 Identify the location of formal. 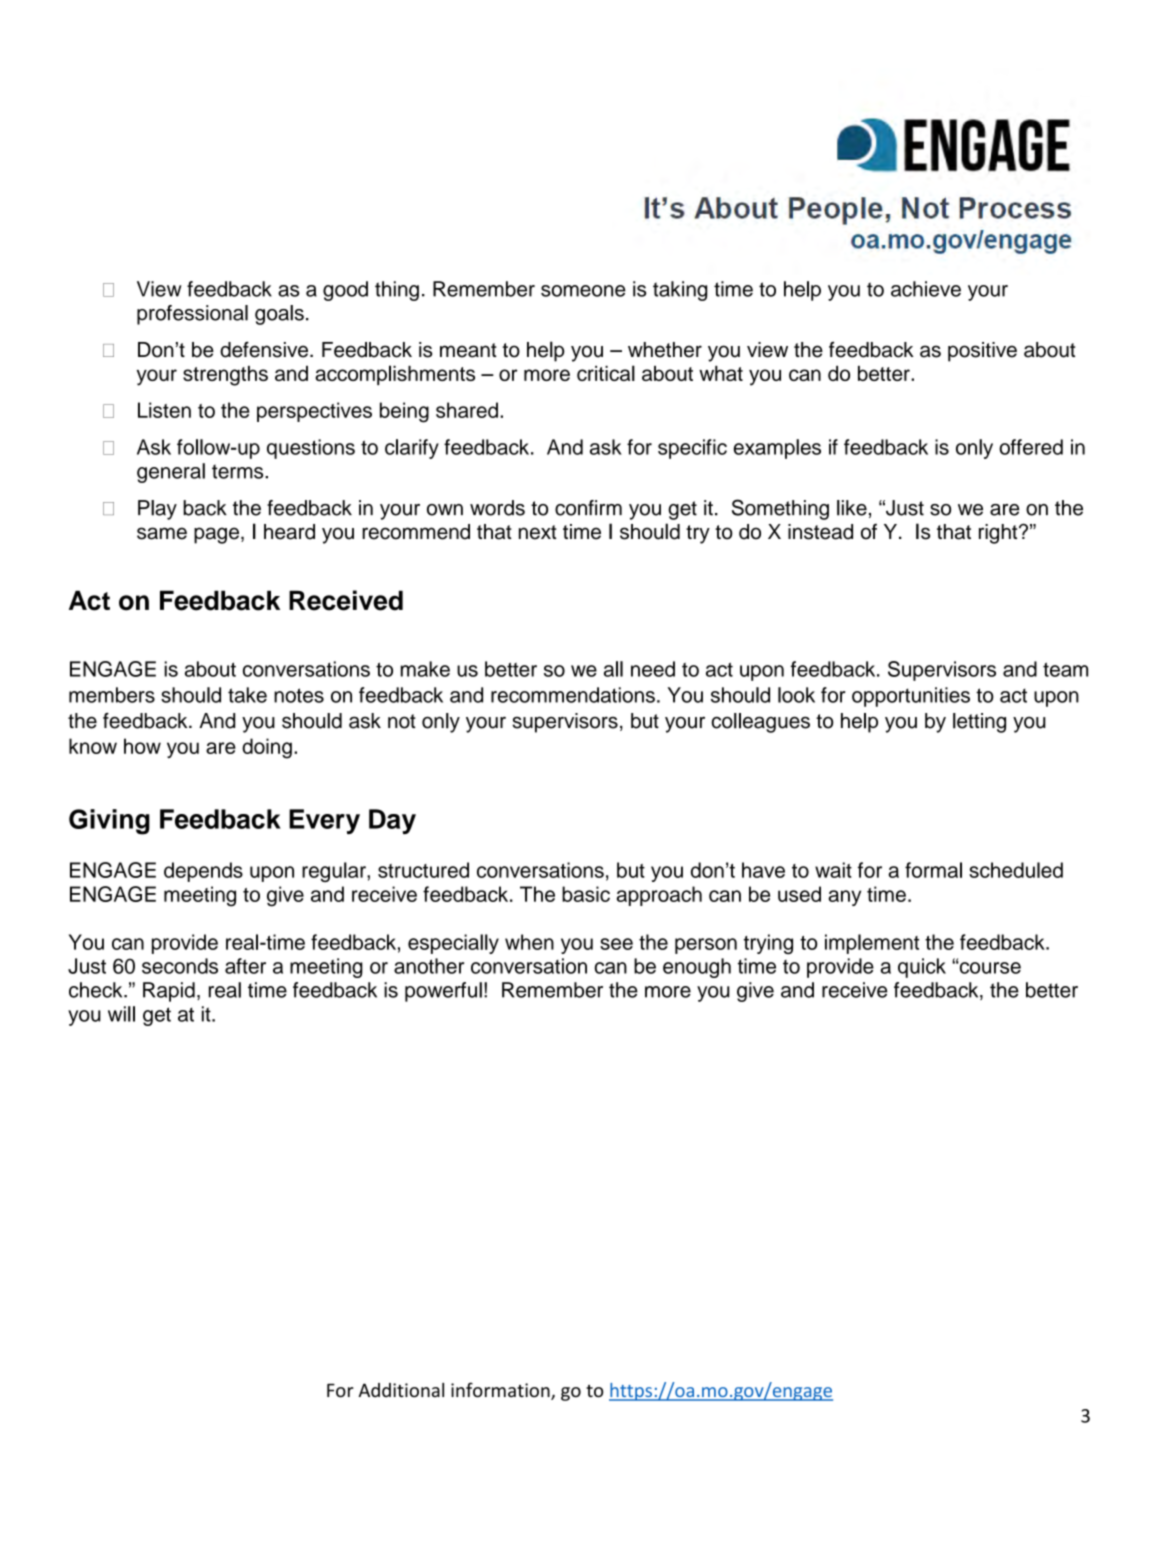
(933, 870).
